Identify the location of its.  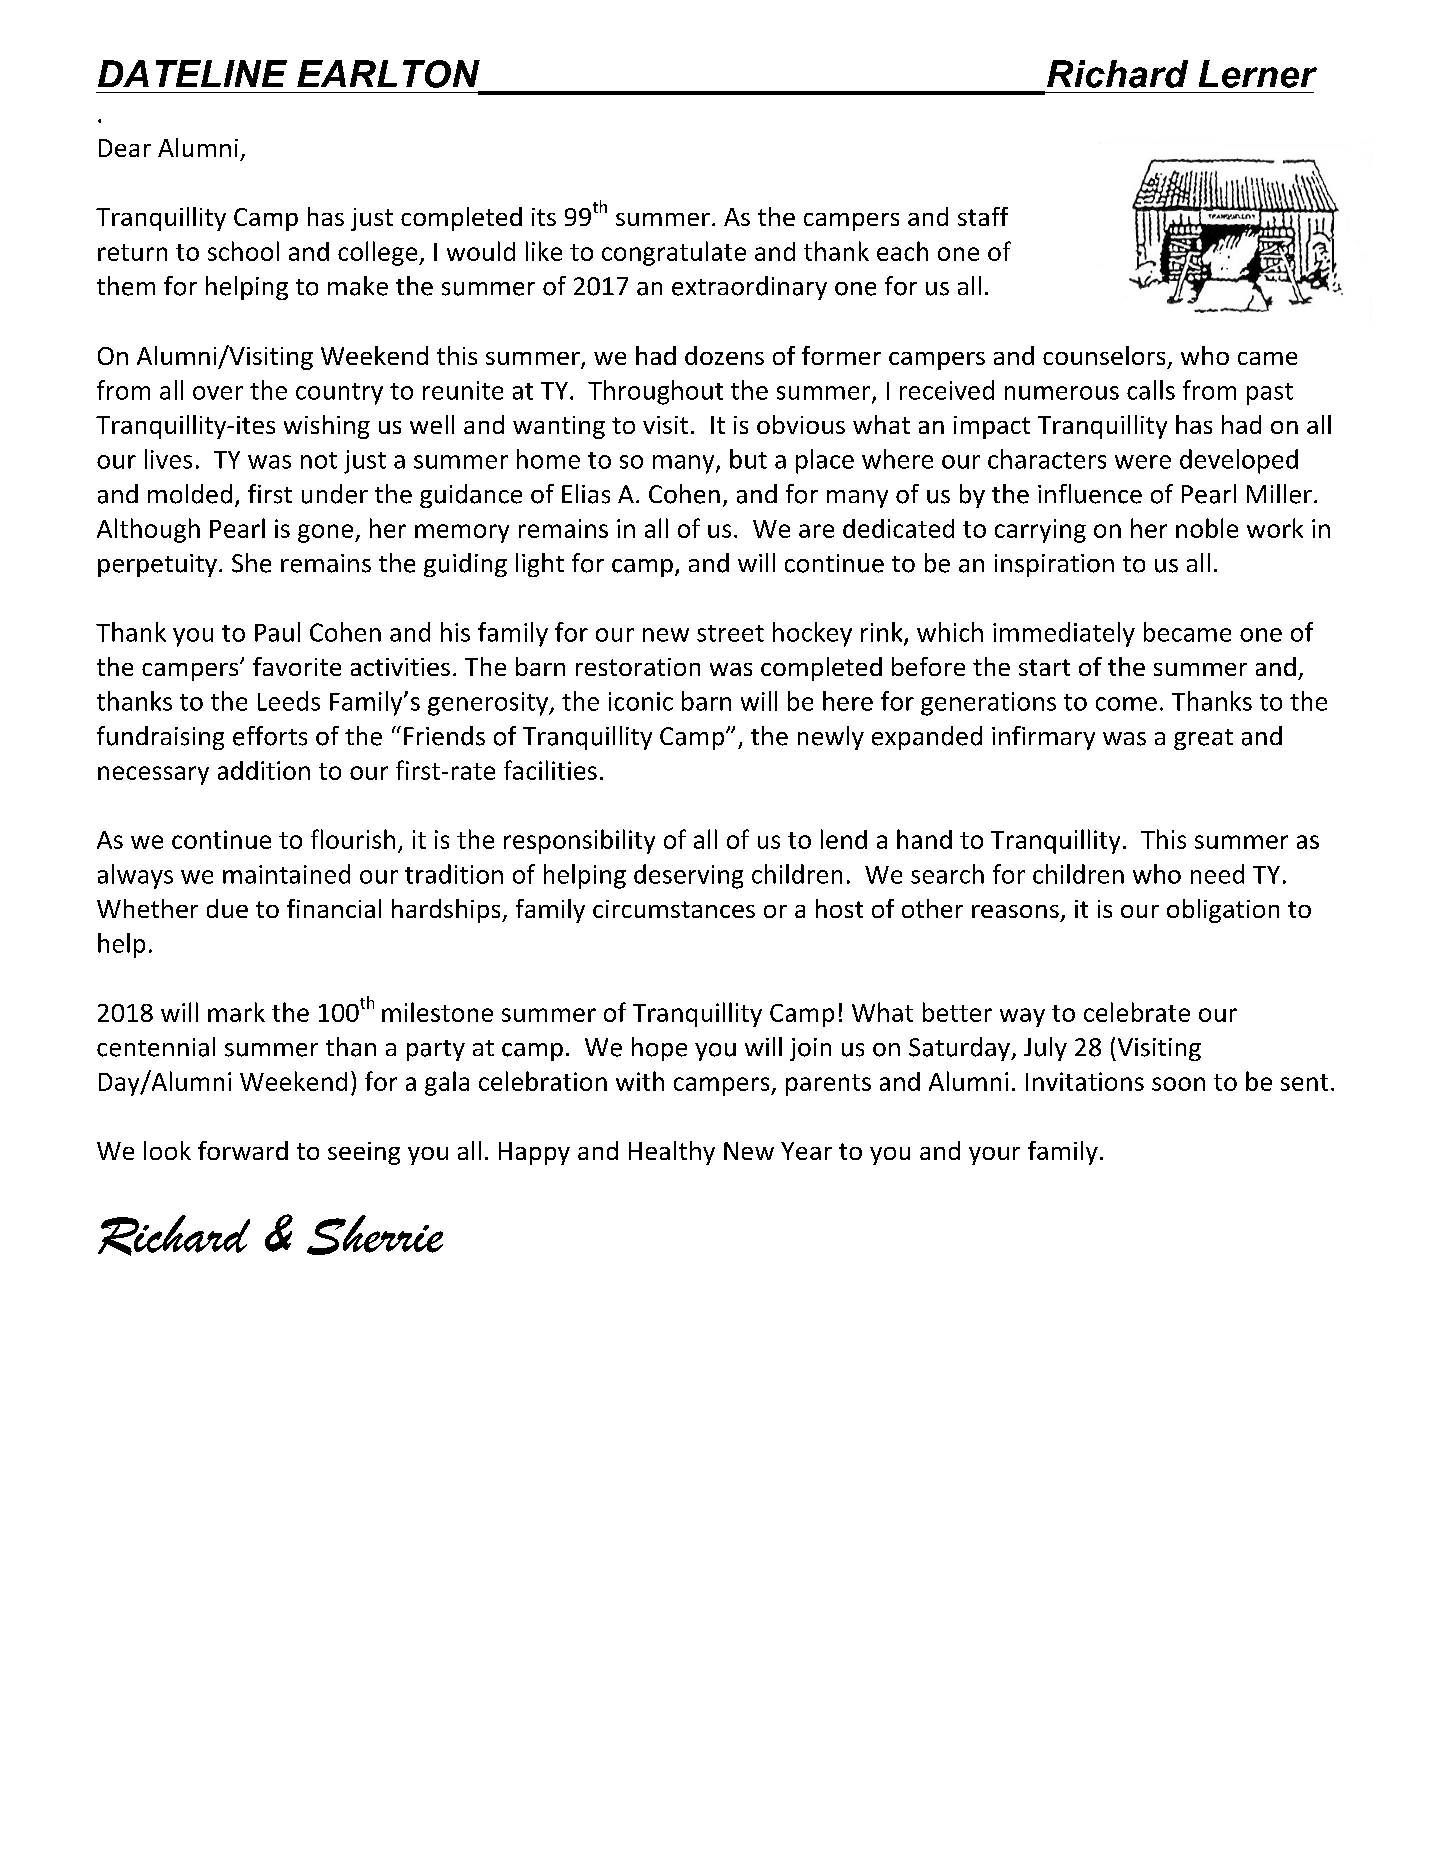
(544, 217).
